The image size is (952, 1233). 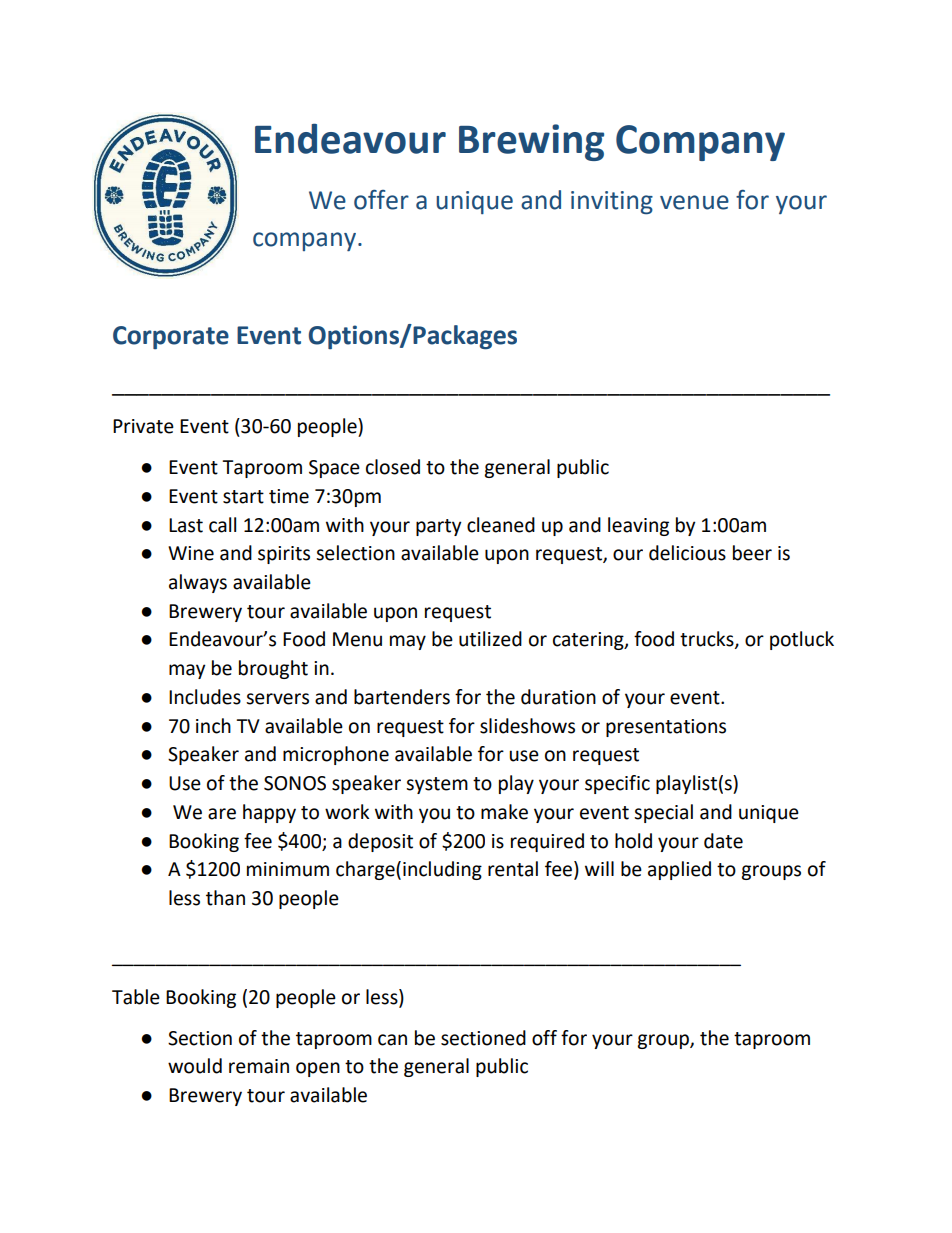 I want to click on always, so click(x=198, y=583).
